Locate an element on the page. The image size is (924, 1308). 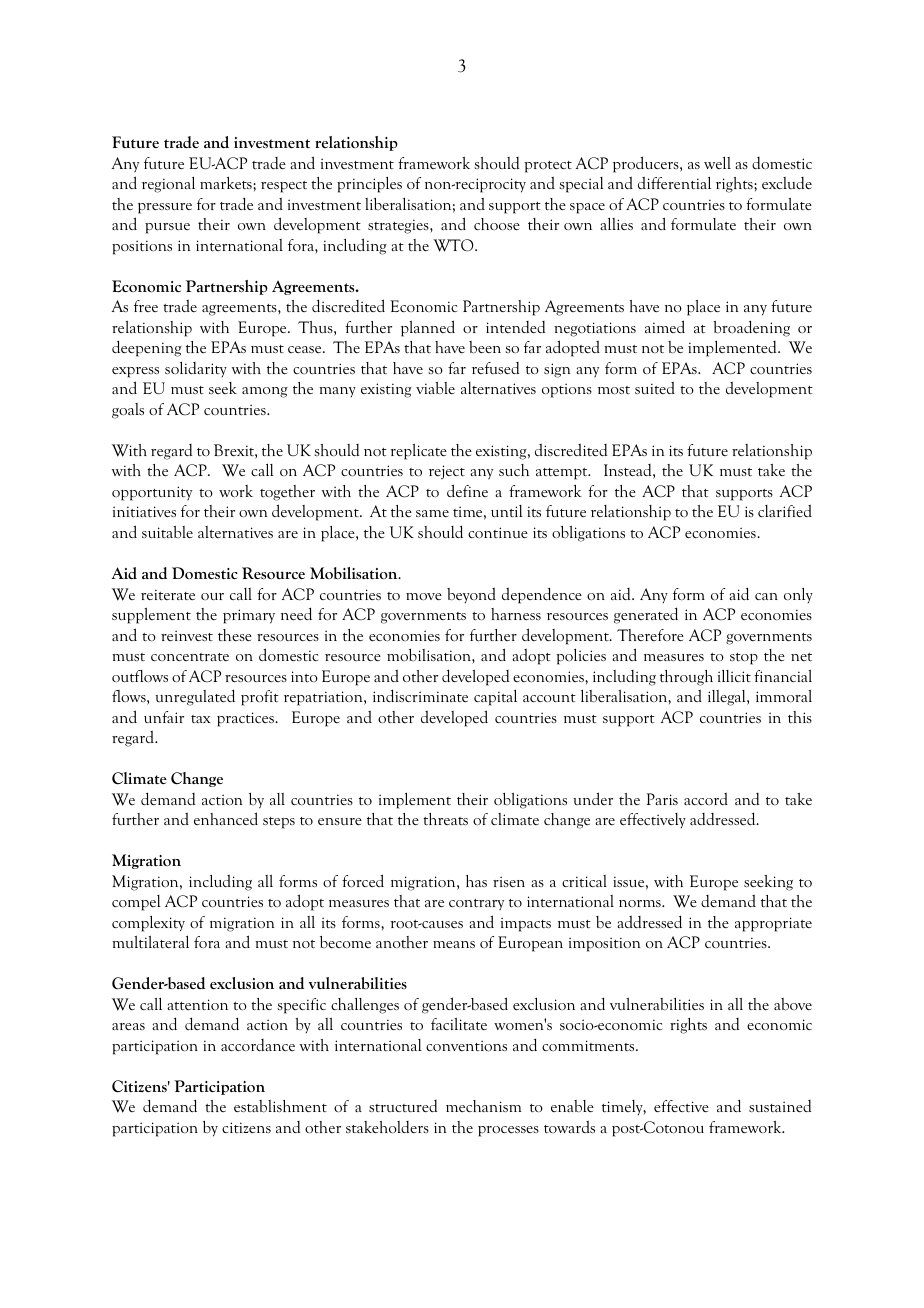
opportunity is located at coordinates (152, 493).
